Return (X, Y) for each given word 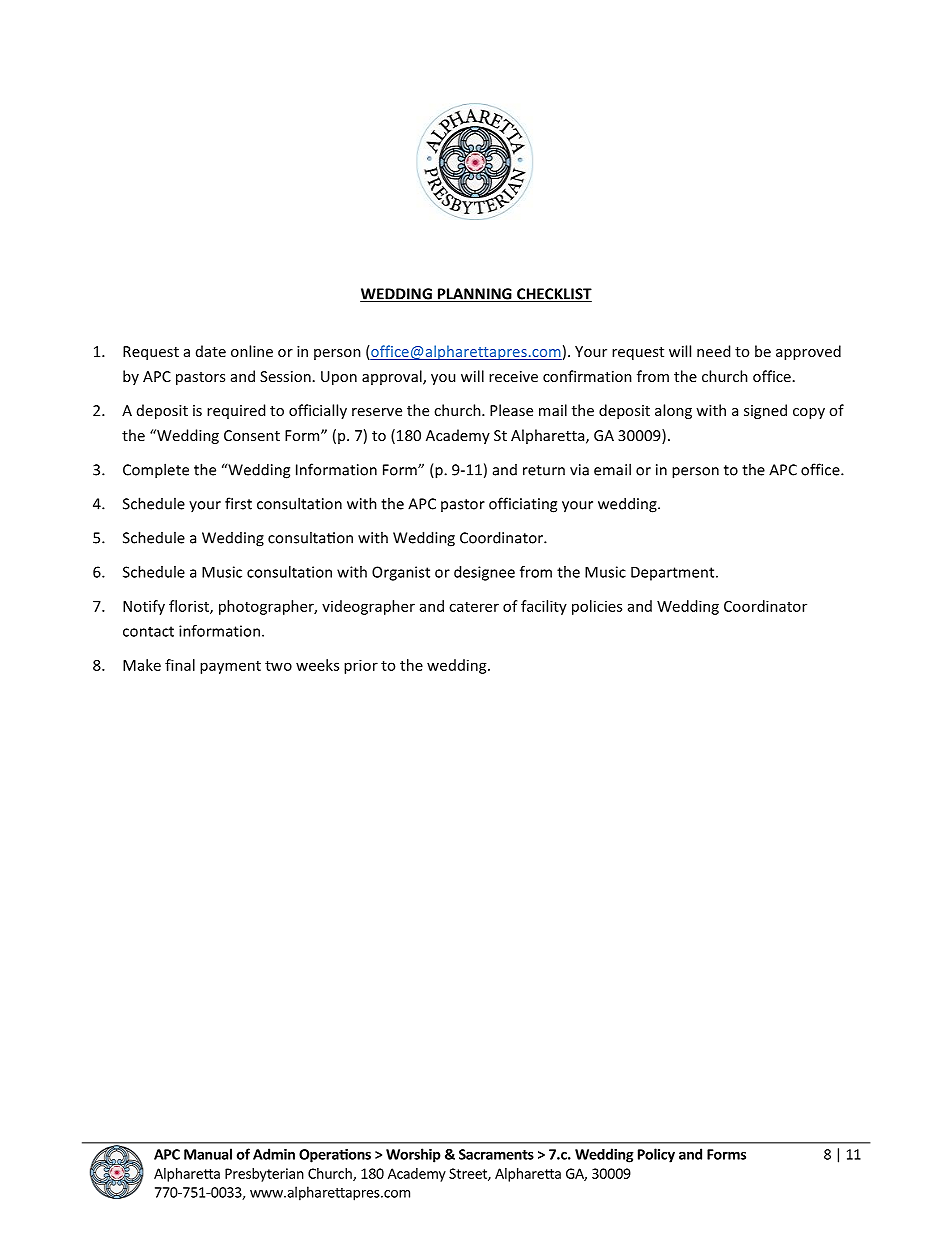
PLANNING (474, 295)
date (211, 351)
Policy (656, 1155)
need (713, 351)
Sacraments (496, 1154)
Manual (208, 1154)
